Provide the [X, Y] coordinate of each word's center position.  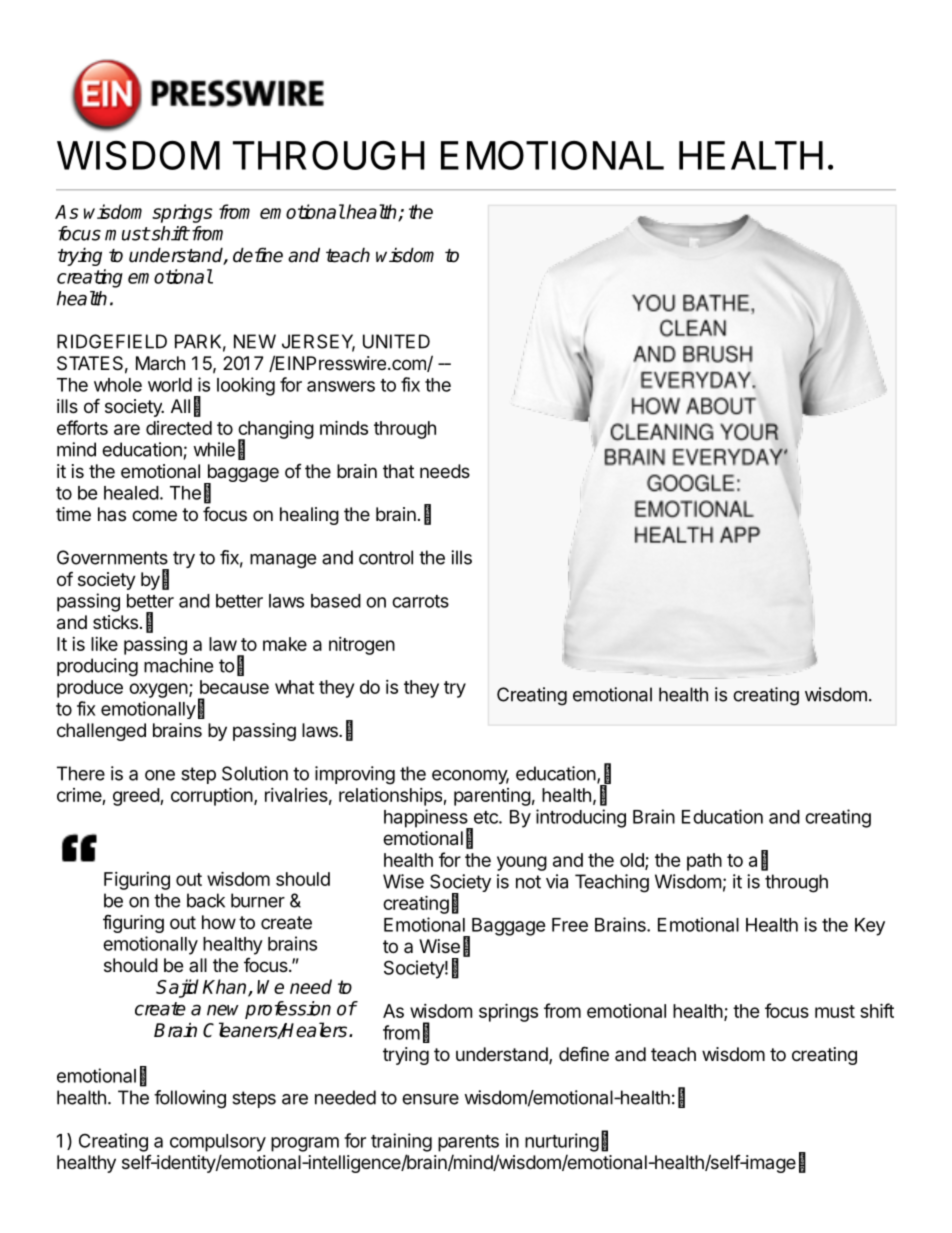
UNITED [396, 341]
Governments [112, 557]
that [398, 471]
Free [570, 925]
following [190, 1099]
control [386, 557]
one [160, 775]
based [336, 601]
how [219, 922]
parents [468, 1143]
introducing [581, 818]
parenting [492, 797]
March [160, 363]
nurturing [562, 1142]
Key [870, 927]
